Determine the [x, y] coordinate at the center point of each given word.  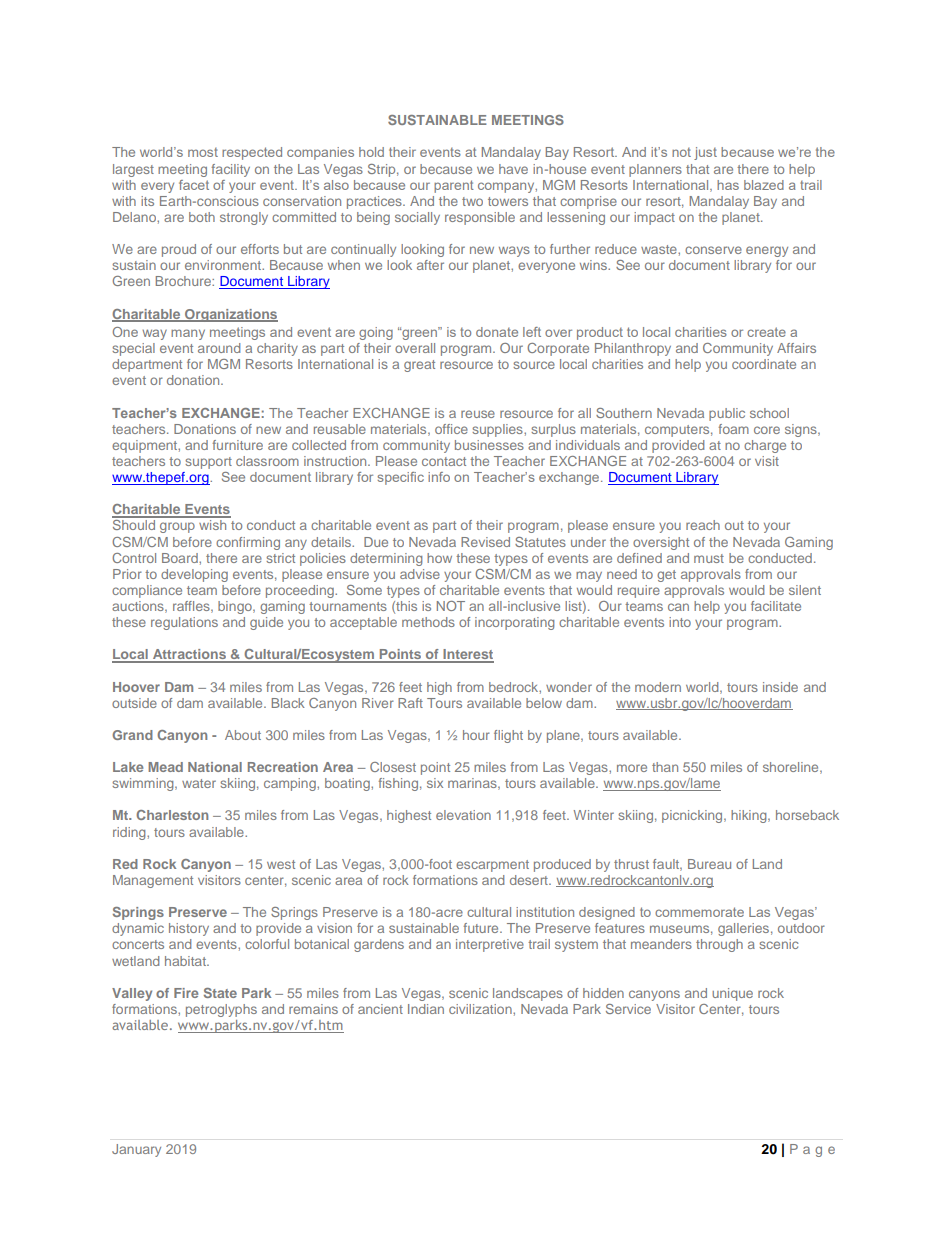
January [136, 1150]
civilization [481, 1009]
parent [454, 186]
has [728, 185]
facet [194, 185]
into [680, 622]
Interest [467, 655]
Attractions [189, 655]
